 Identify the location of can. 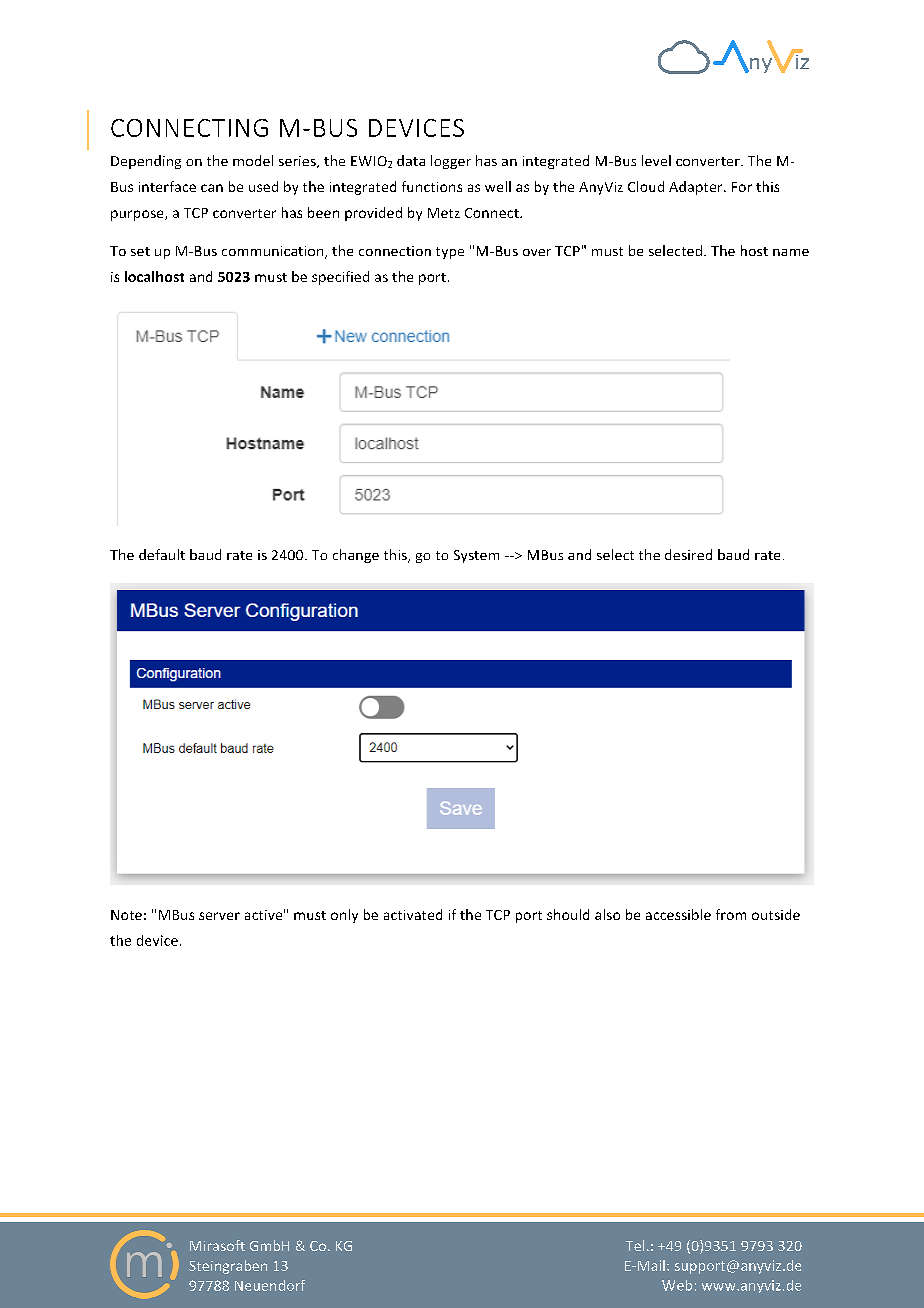
(212, 188).
